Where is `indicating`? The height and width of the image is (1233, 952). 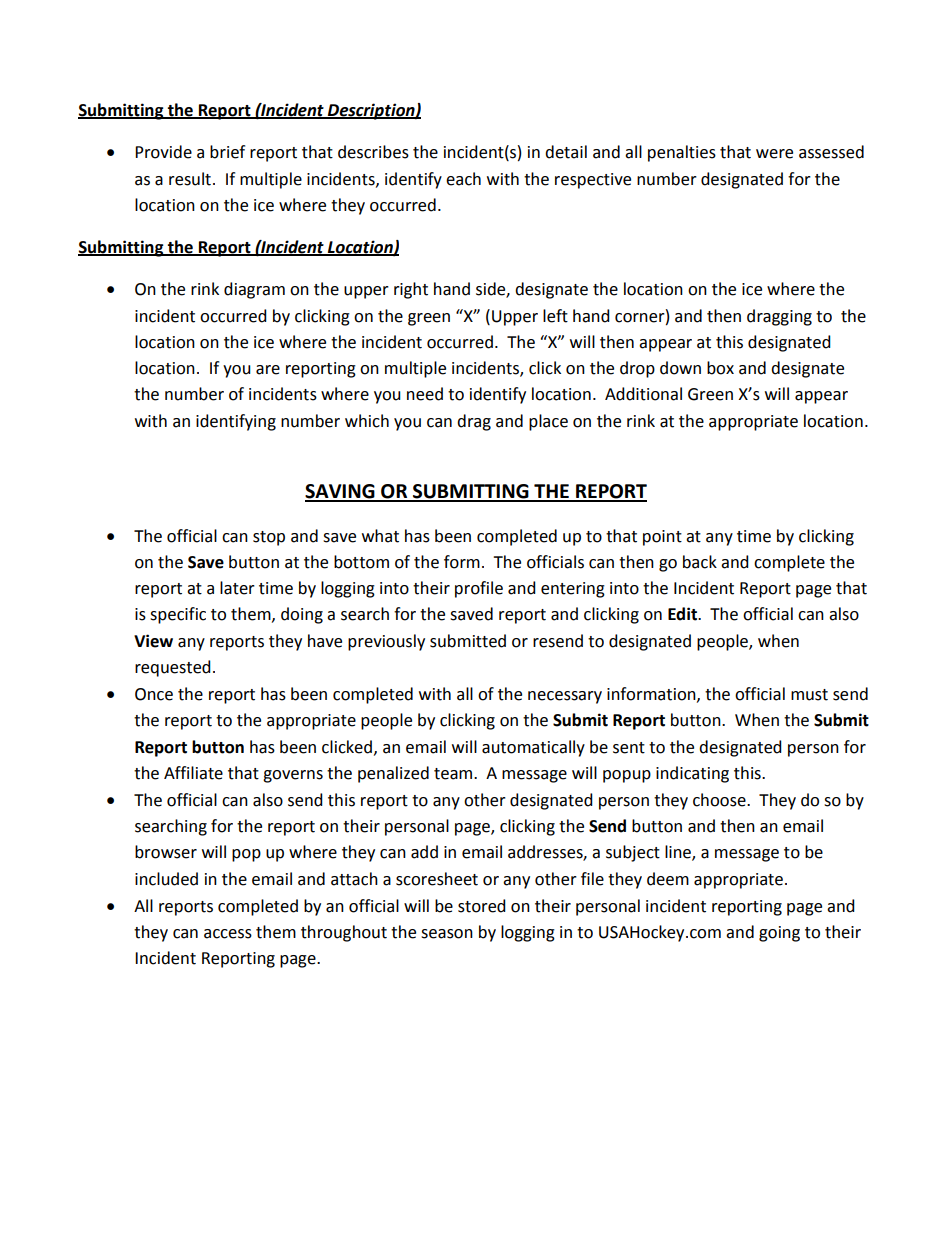
indicating is located at coordinates (692, 774).
